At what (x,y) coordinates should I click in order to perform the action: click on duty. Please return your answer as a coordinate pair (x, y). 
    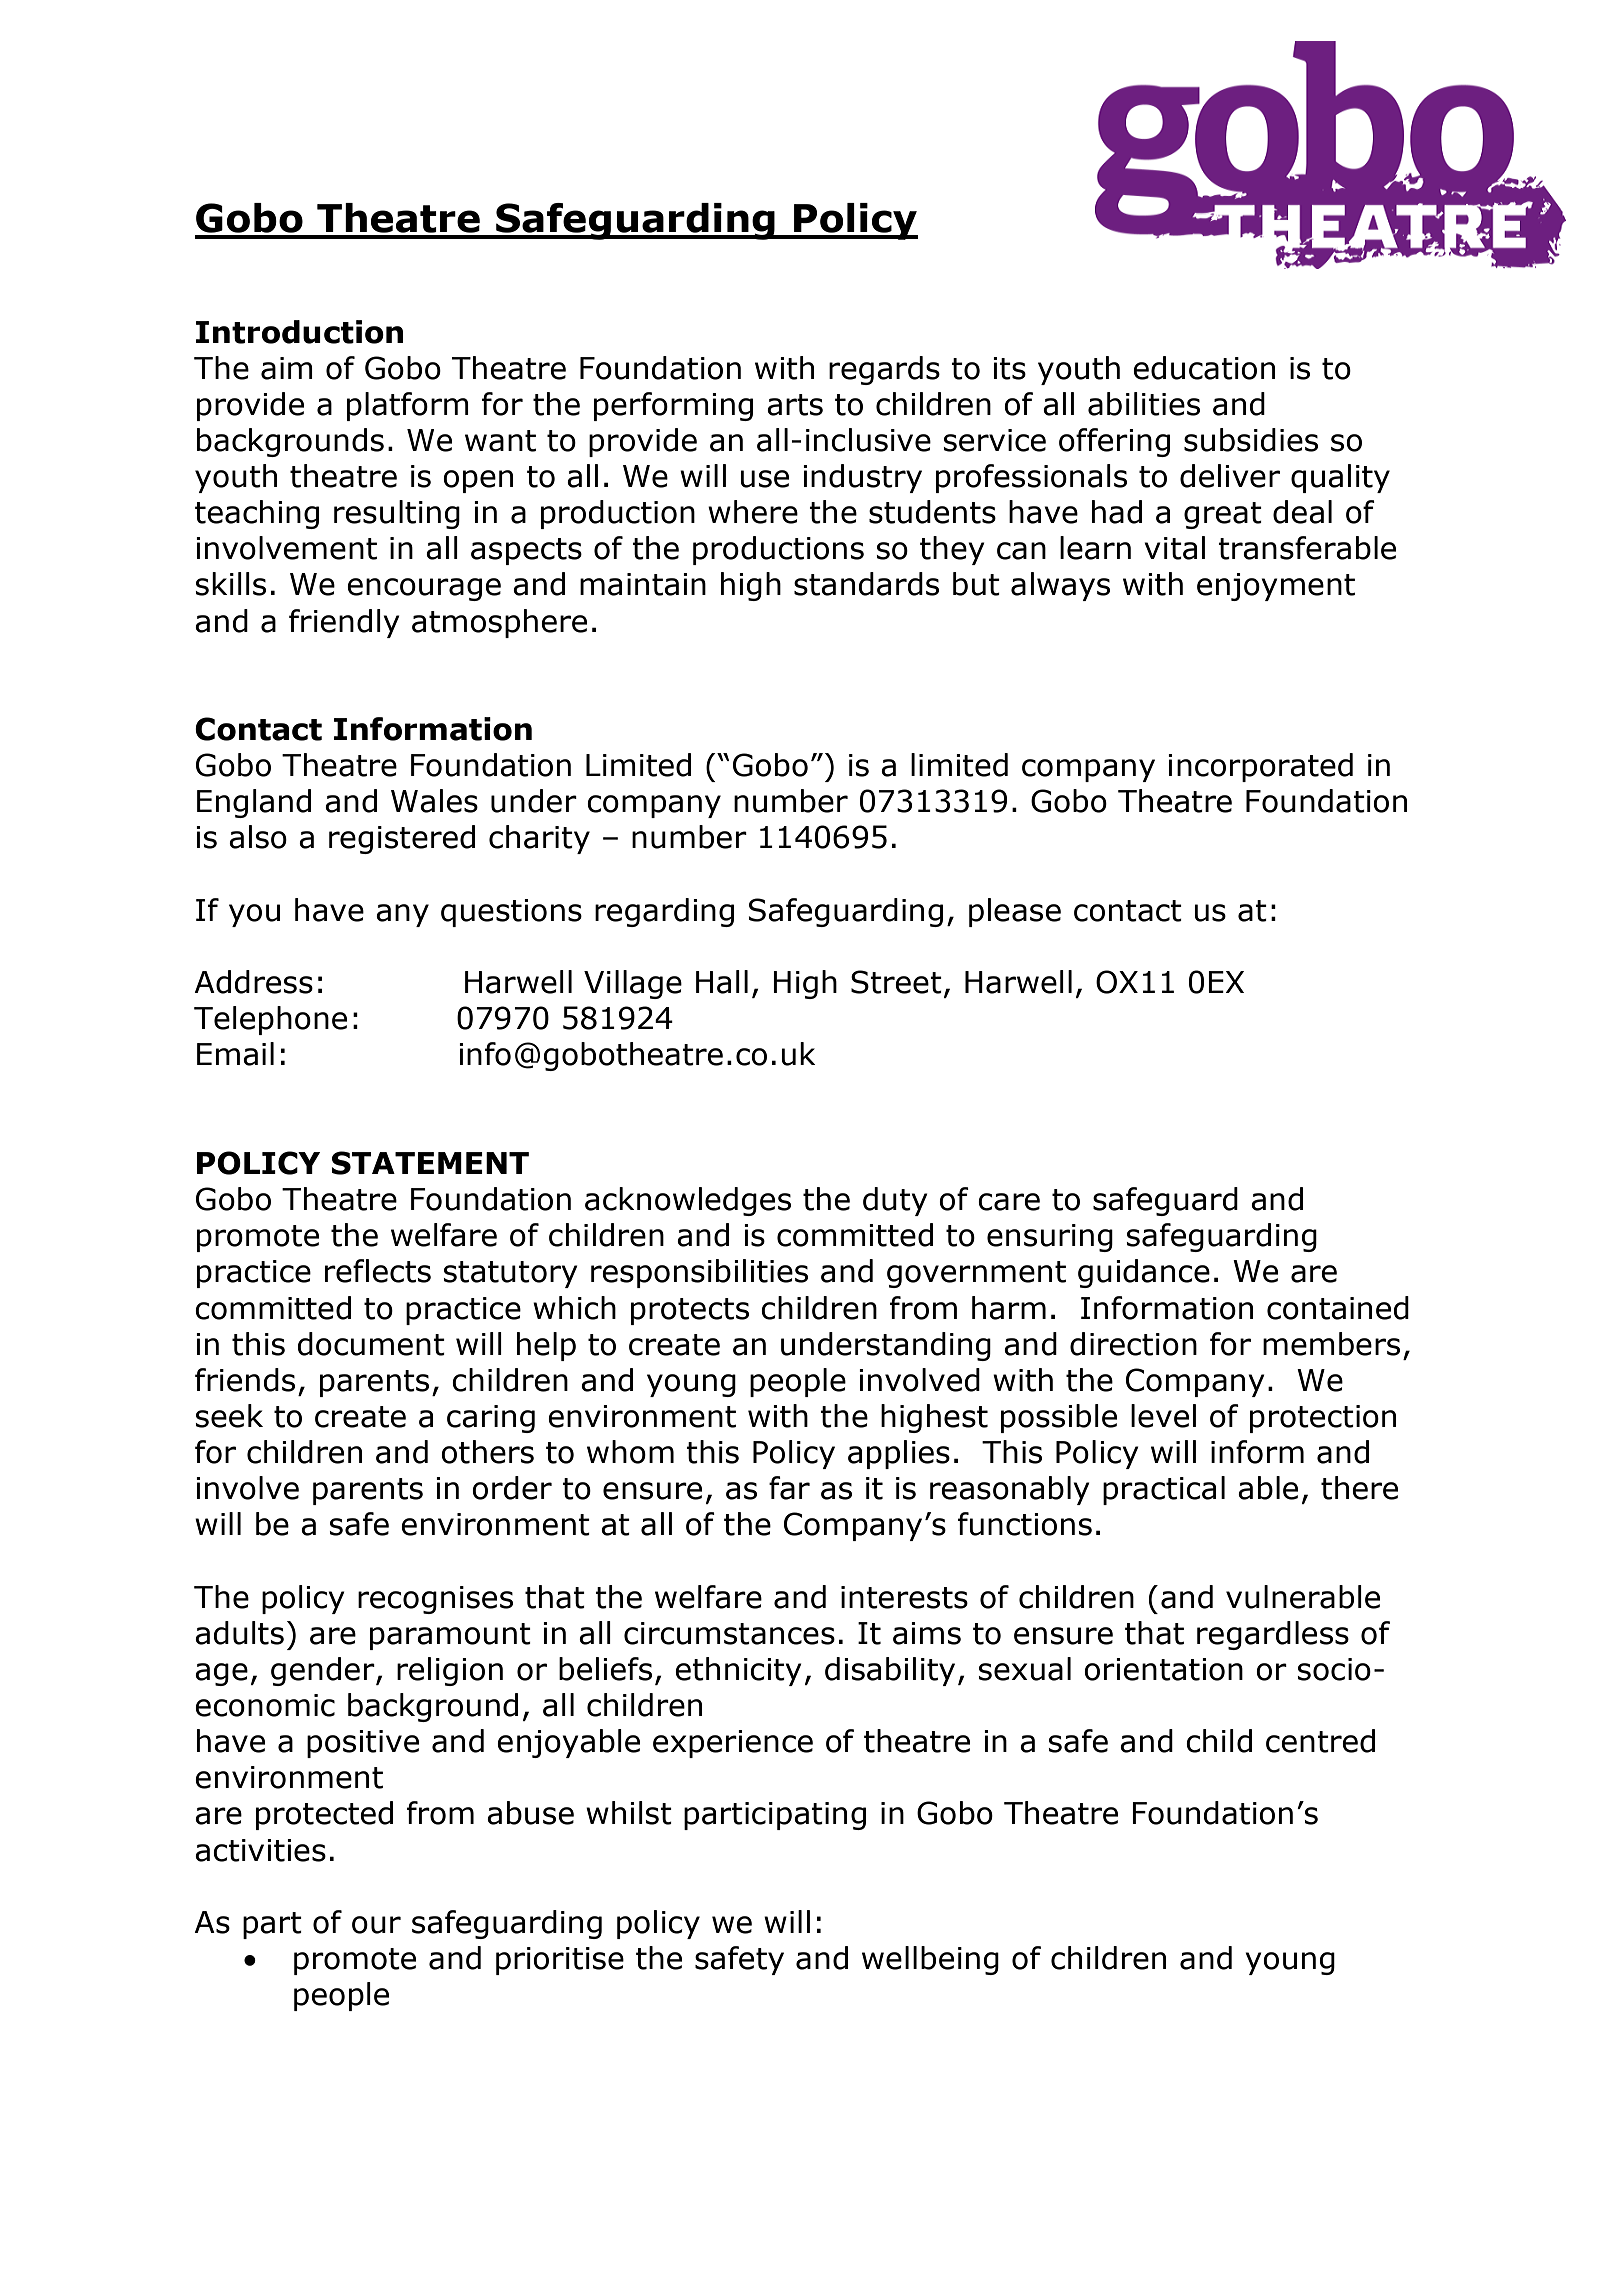
    Looking at the image, I should click on (895, 1201).
